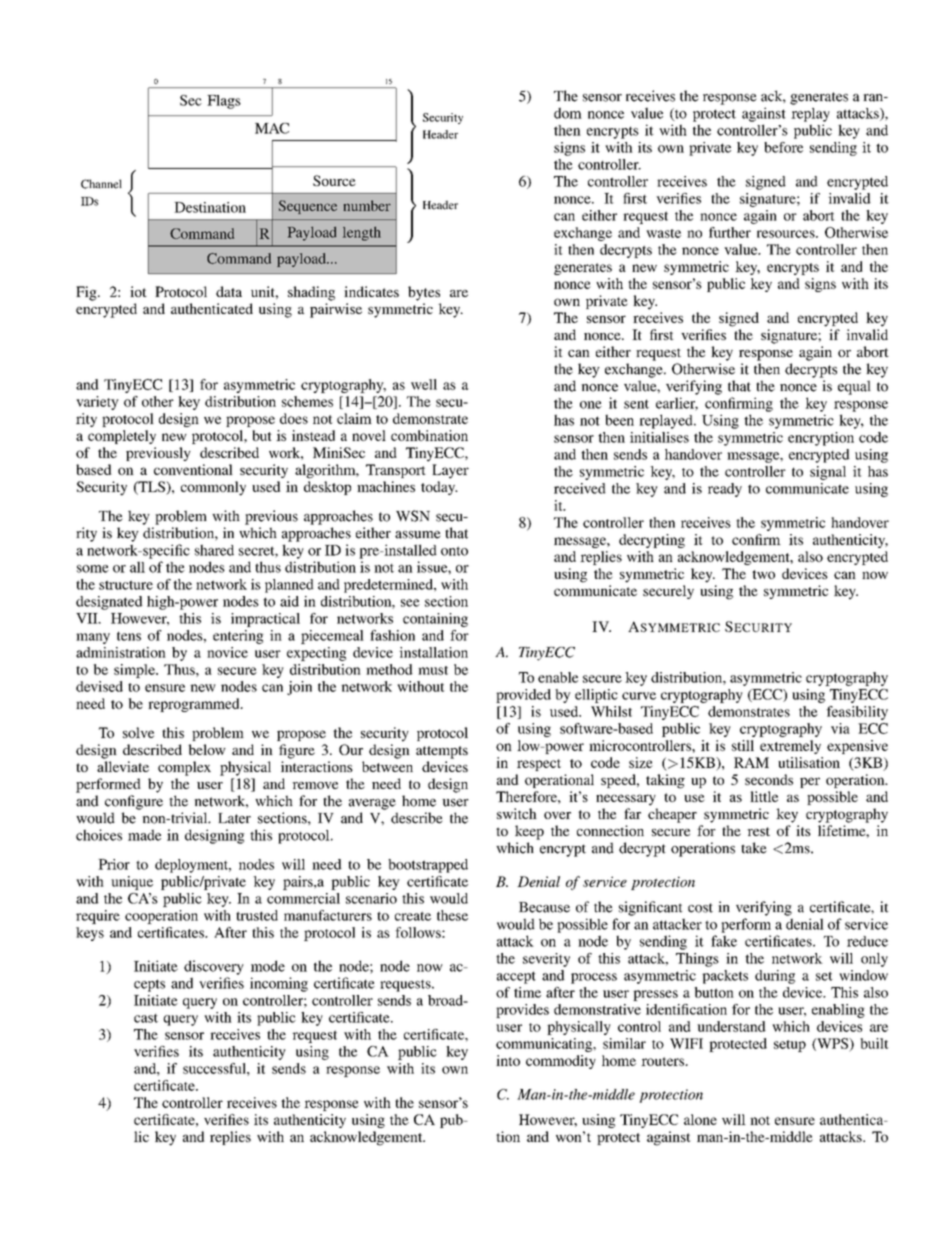 This screenshot has width=952, height=1233. What do you see at coordinates (279, 984) in the screenshot?
I see `incoming` at bounding box center [279, 984].
